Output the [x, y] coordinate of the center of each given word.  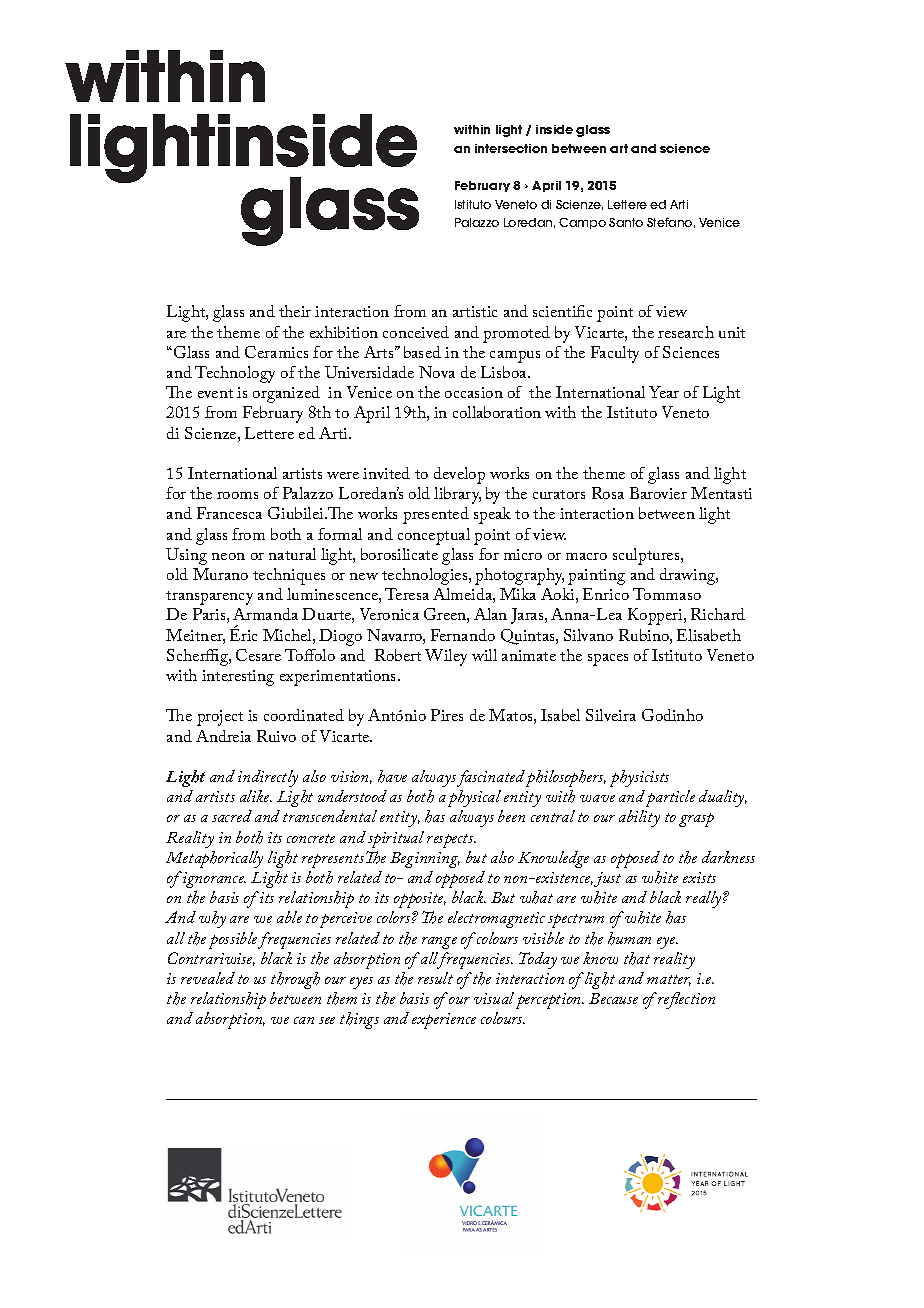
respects [451, 841]
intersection [511, 148]
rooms [237, 495]
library [457, 495]
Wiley [446, 657]
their [295, 311]
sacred [232, 816]
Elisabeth [709, 635]
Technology [235, 374]
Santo [626, 222]
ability [639, 818]
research [686, 332]
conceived [416, 332]
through [295, 980]
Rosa [608, 493]
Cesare [258, 655]
